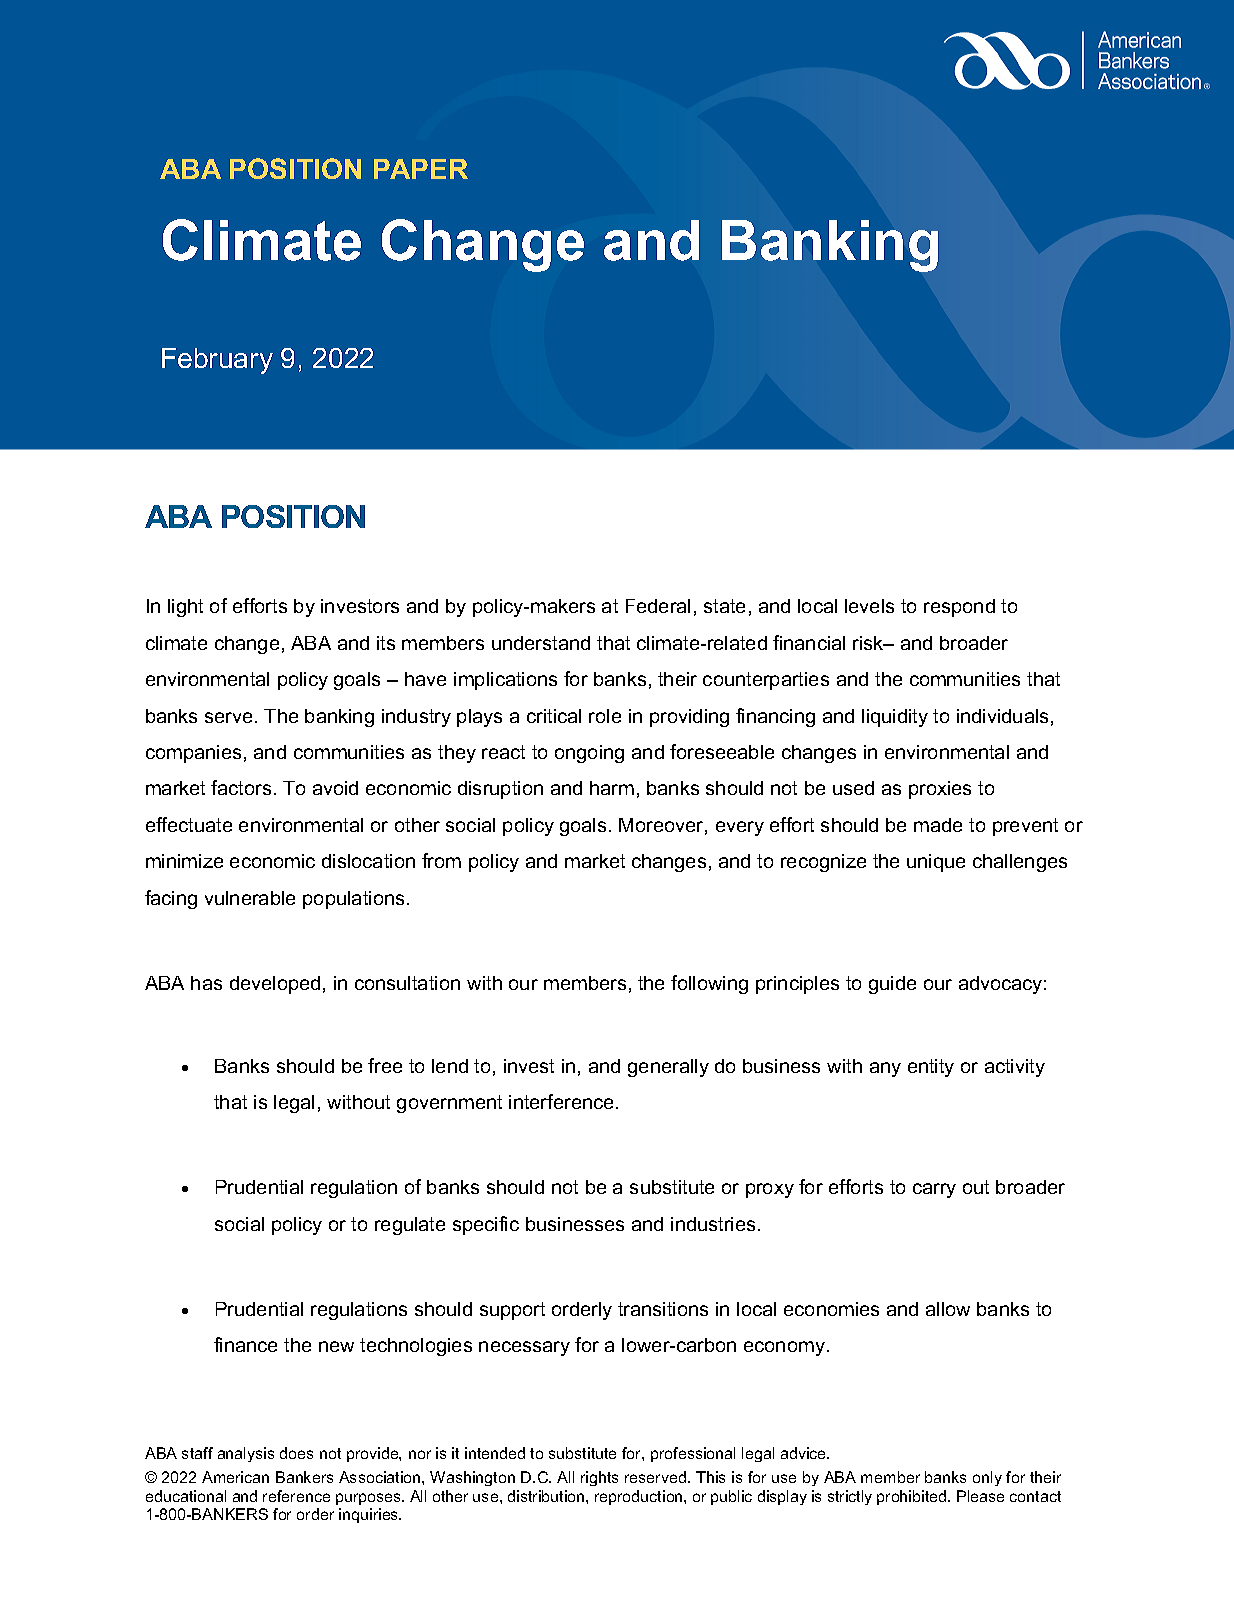  Describe the element at coordinates (217, 361) in the screenshot. I see `February` at that location.
